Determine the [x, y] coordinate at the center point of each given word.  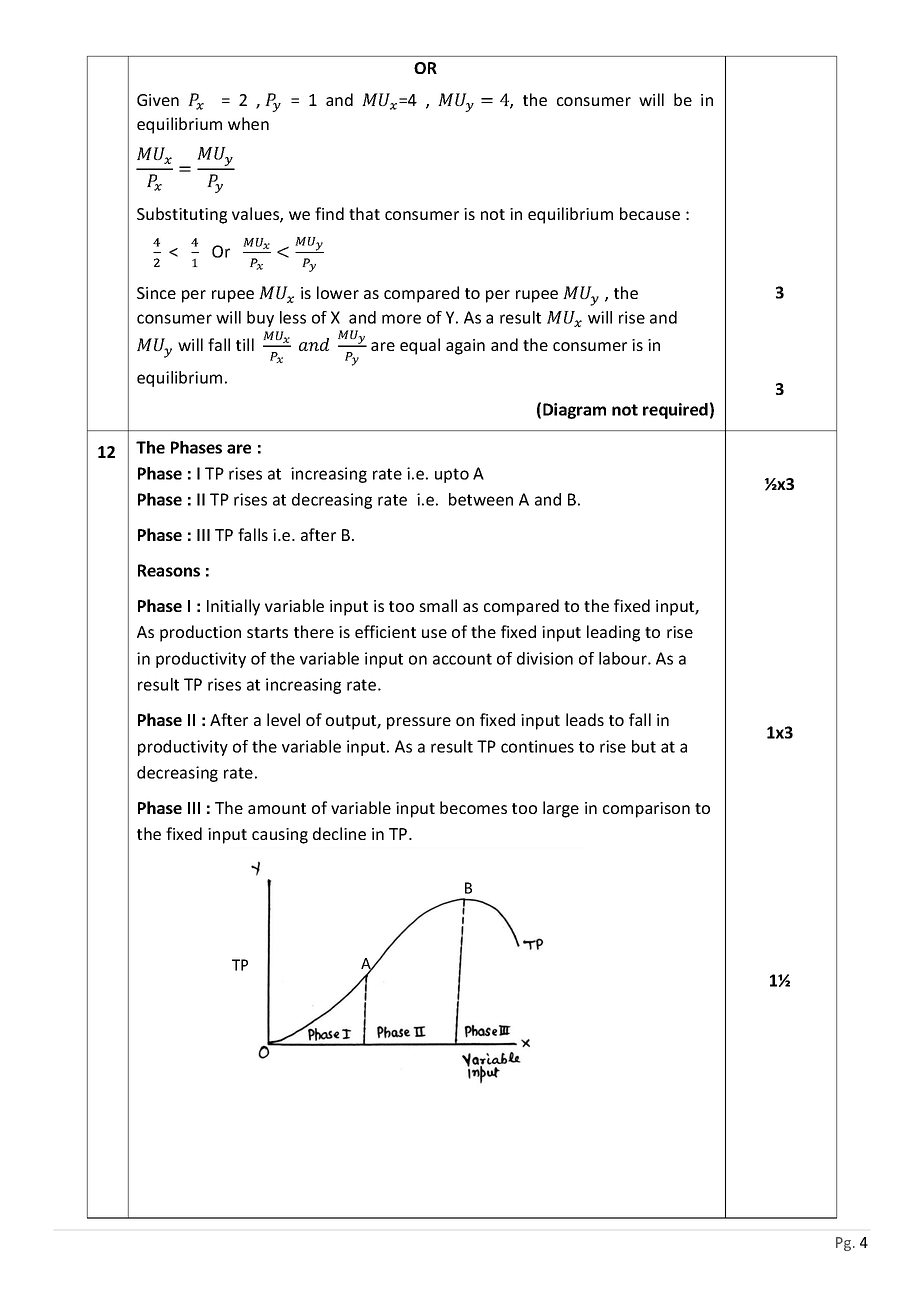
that [364, 213]
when [248, 123]
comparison [646, 810]
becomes [473, 807]
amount [277, 808]
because [650, 213]
